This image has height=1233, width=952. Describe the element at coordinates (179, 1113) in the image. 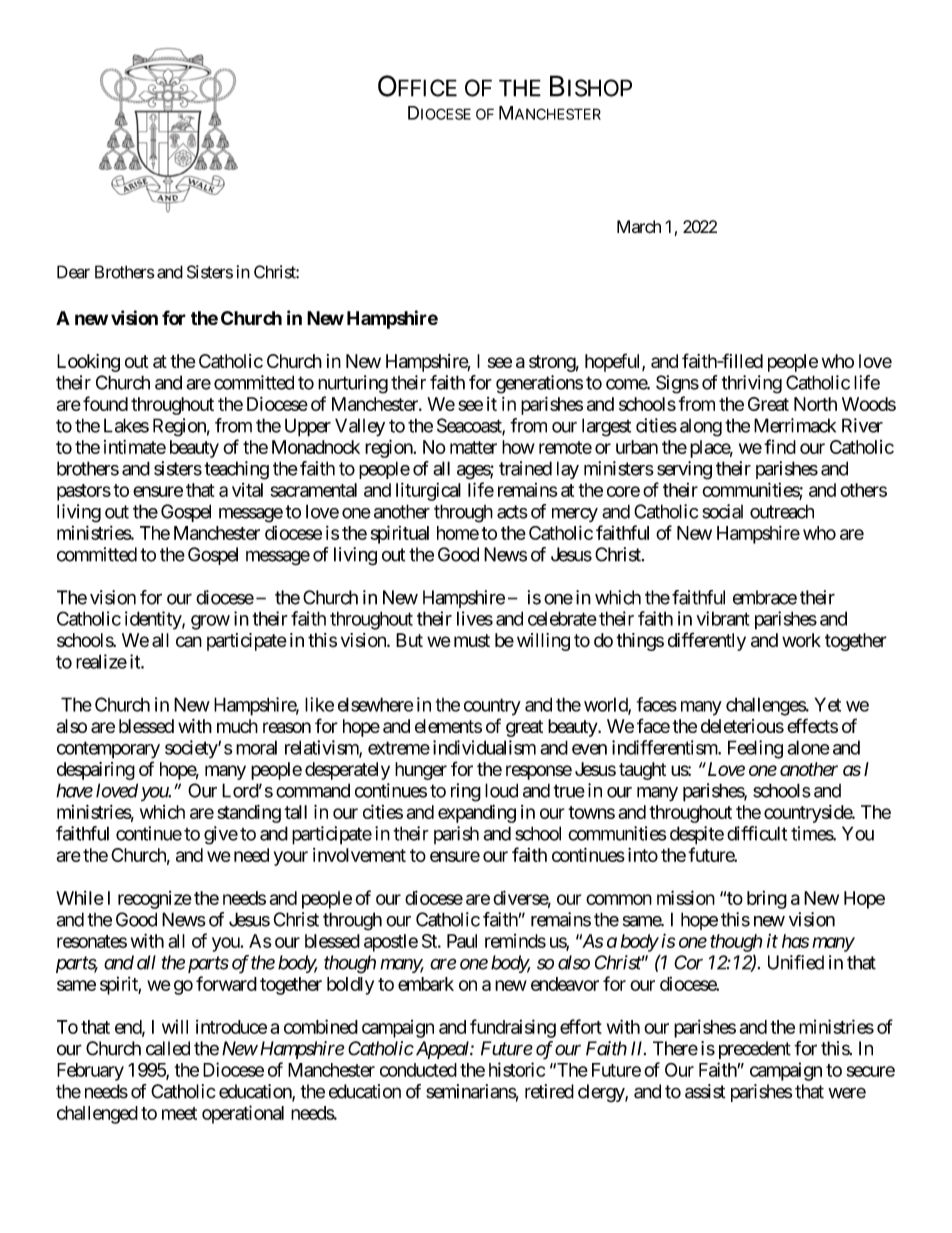

I see `meet` at that location.
